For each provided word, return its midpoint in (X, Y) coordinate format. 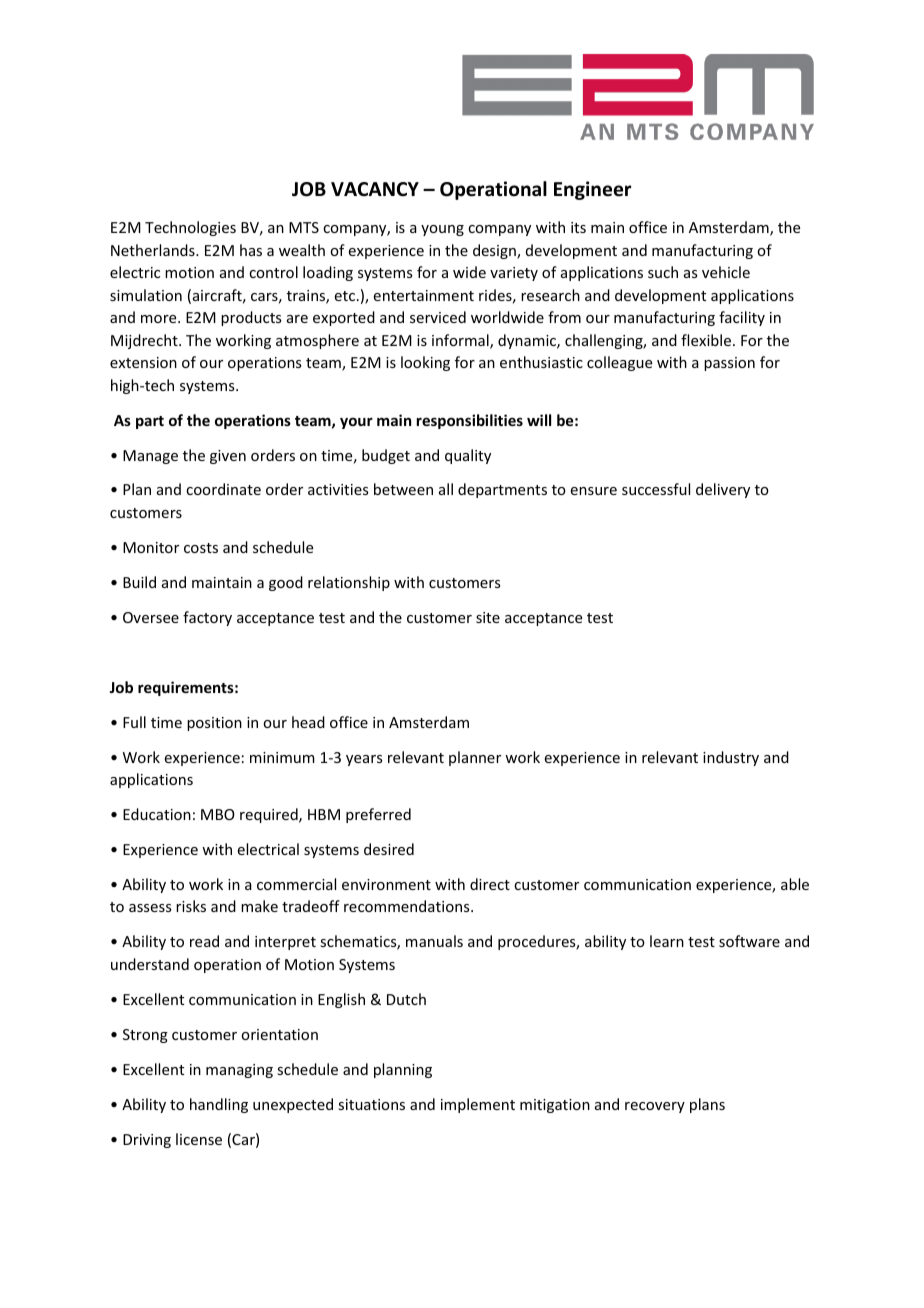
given (228, 457)
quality (468, 456)
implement (478, 1105)
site (488, 617)
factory (207, 618)
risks (191, 906)
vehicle (726, 272)
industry (731, 758)
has (251, 250)
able (795, 884)
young (442, 230)
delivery (723, 490)
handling (219, 1105)
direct (490, 884)
